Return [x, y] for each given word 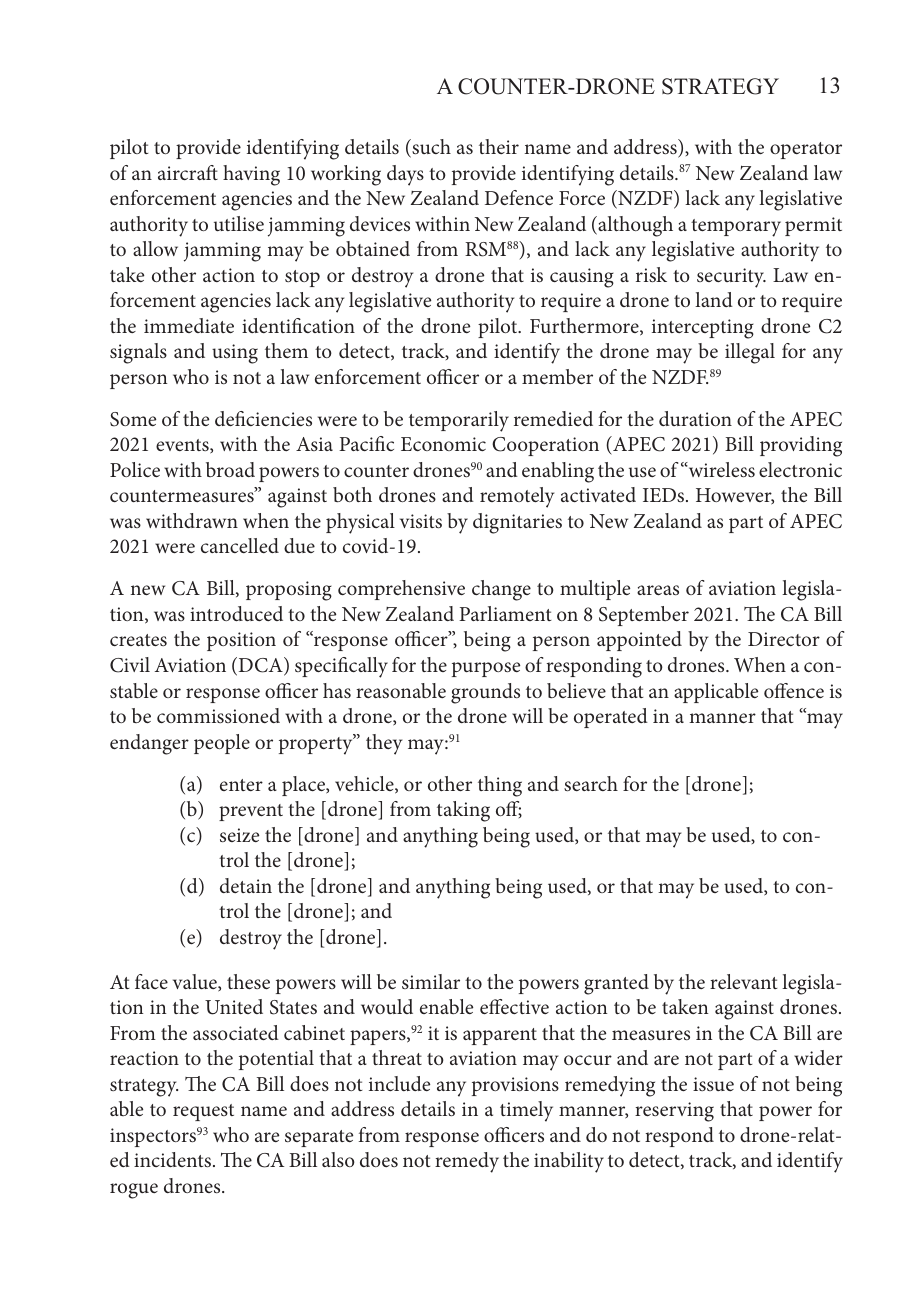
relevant [744, 981]
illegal [750, 353]
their [499, 146]
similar [431, 981]
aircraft [188, 172]
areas [658, 590]
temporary [736, 228]
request [203, 1112]
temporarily [459, 421]
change [501, 590]
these [248, 981]
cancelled [240, 545]
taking [463, 811]
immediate [189, 325]
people [222, 744]
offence [794, 690]
